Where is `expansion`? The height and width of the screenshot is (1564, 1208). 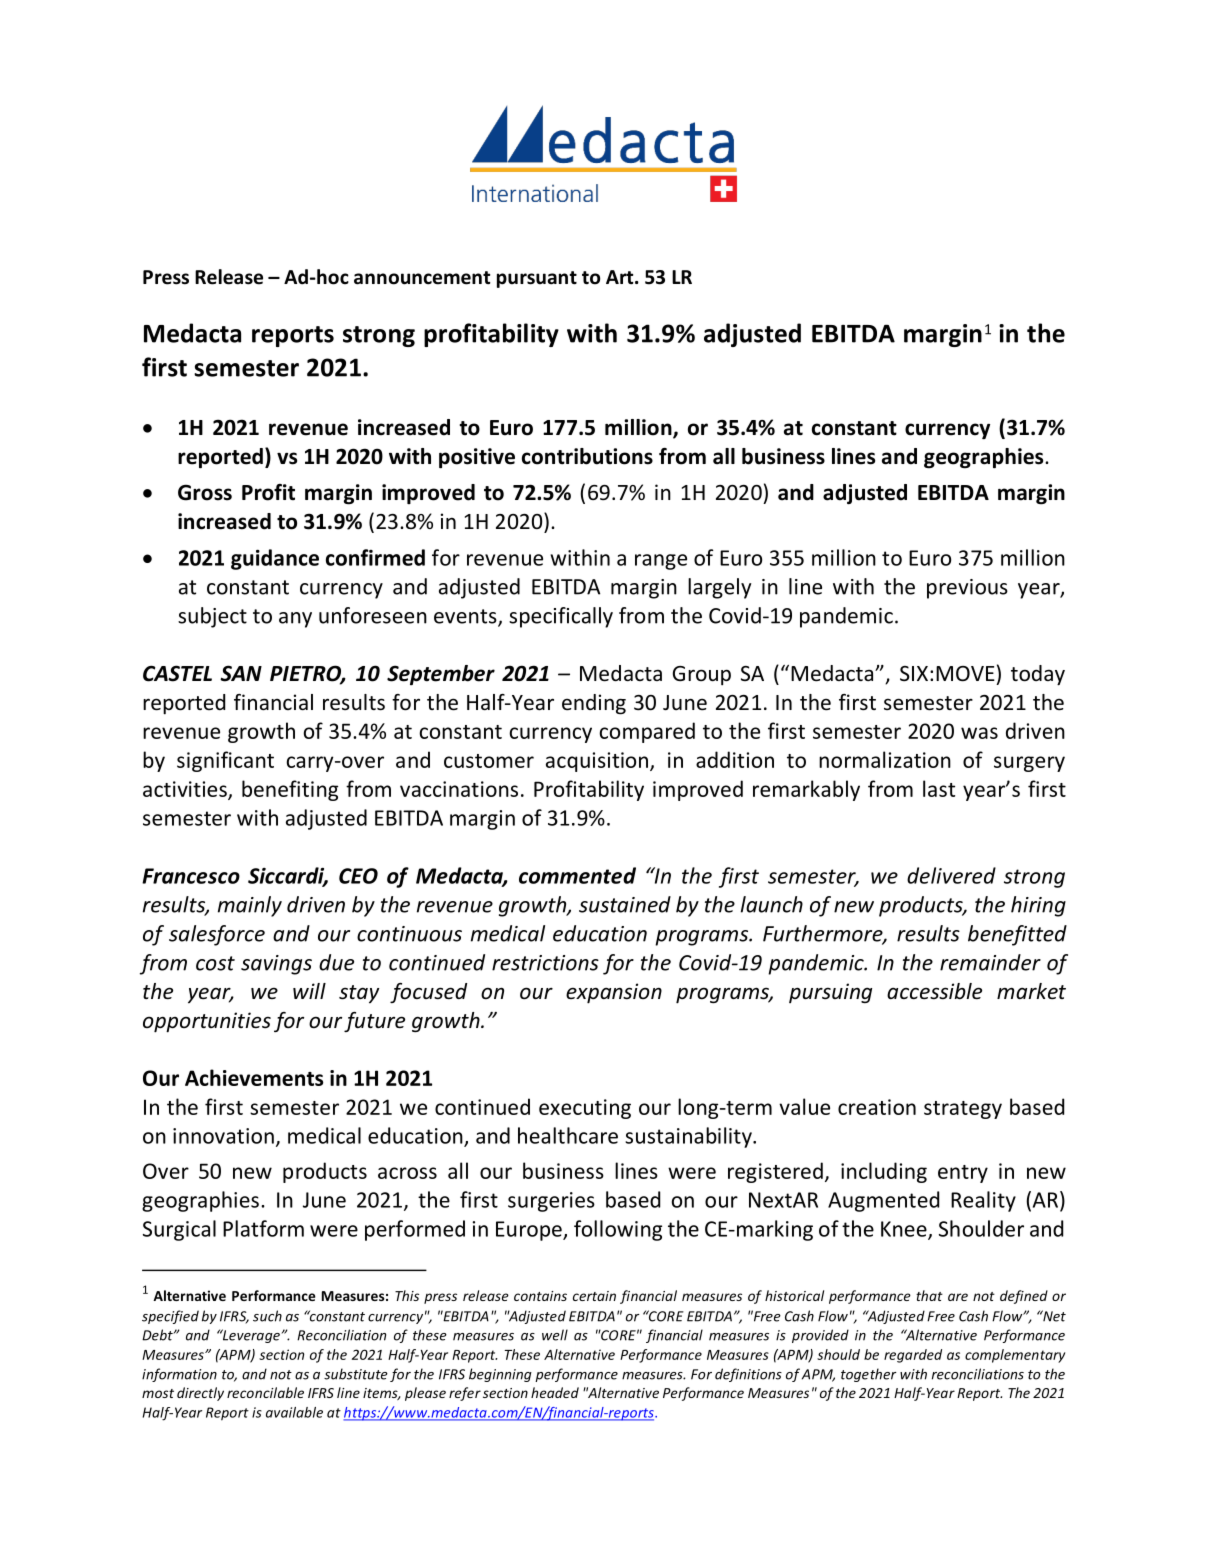 expansion is located at coordinates (614, 993).
